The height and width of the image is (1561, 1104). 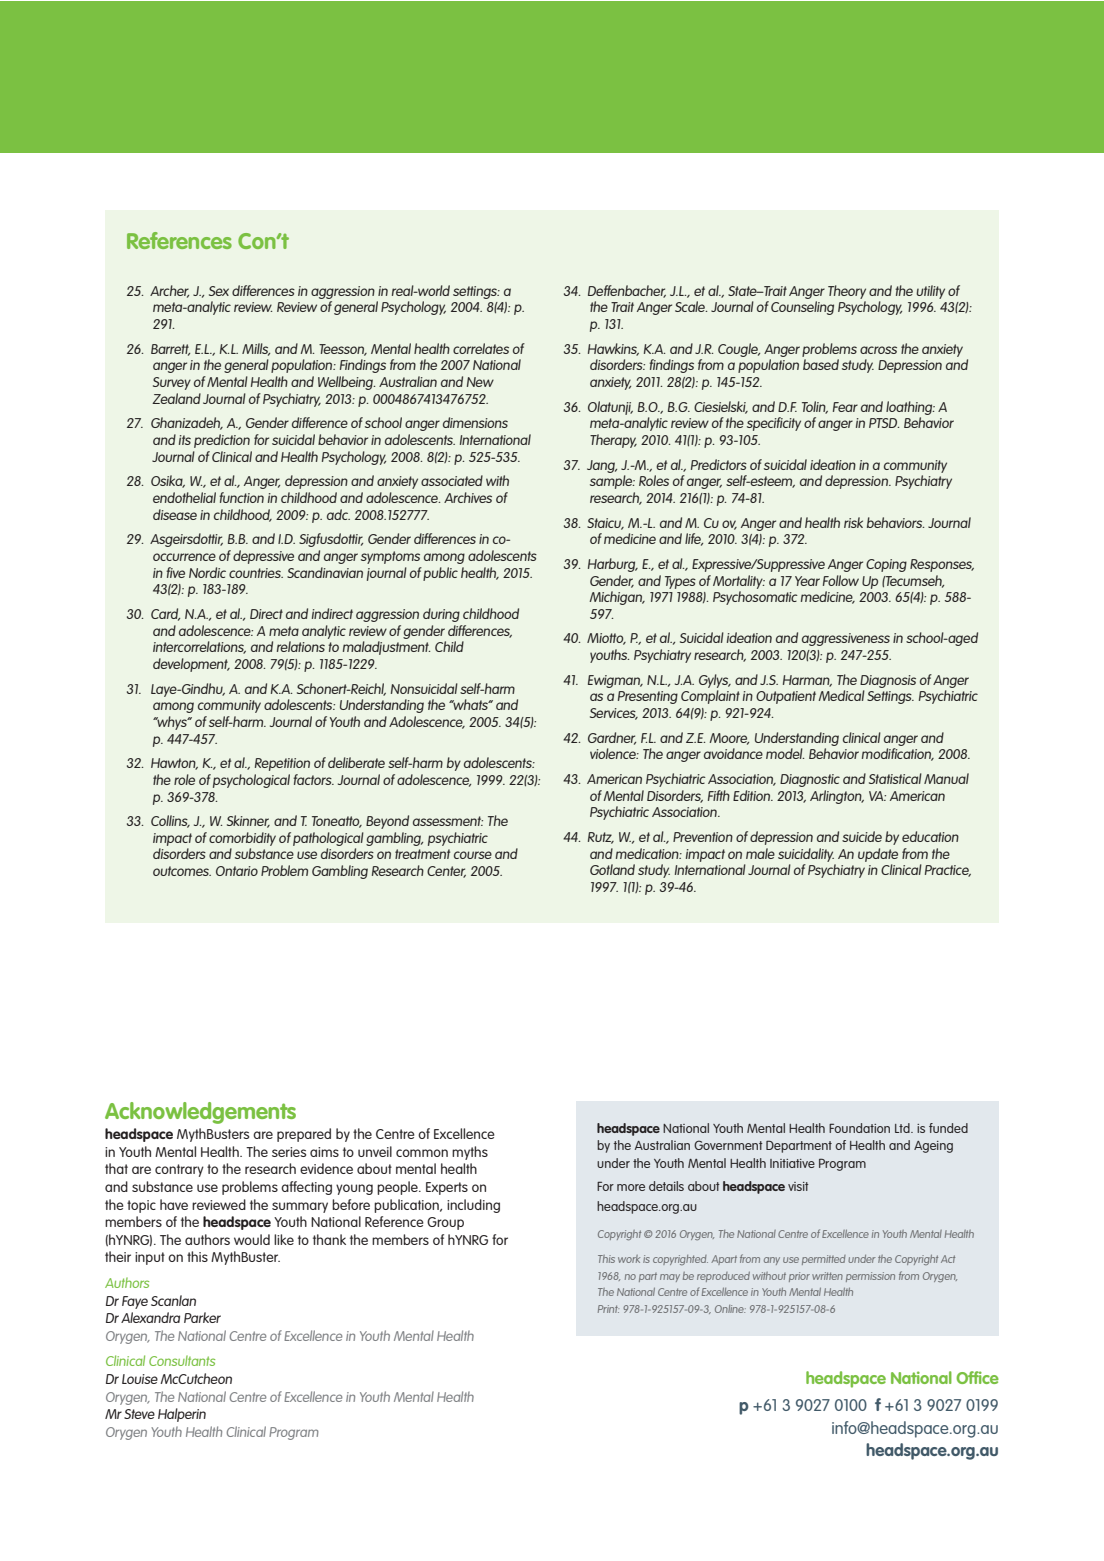 I want to click on Initiative, so click(x=792, y=1163).
